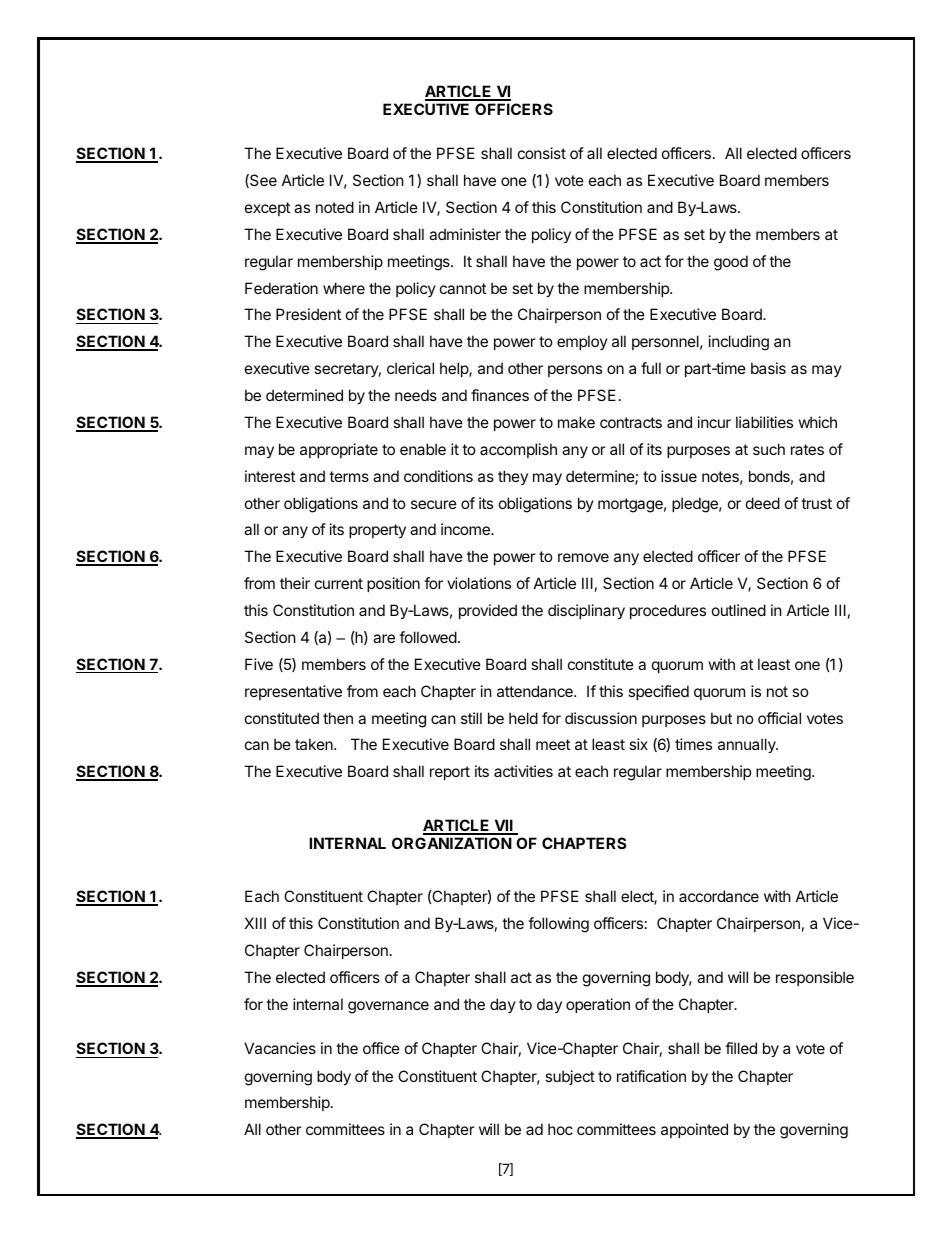 Image resolution: width=952 pixels, height=1233 pixels. Describe the element at coordinates (542, 153) in the page. I see `consist` at that location.
